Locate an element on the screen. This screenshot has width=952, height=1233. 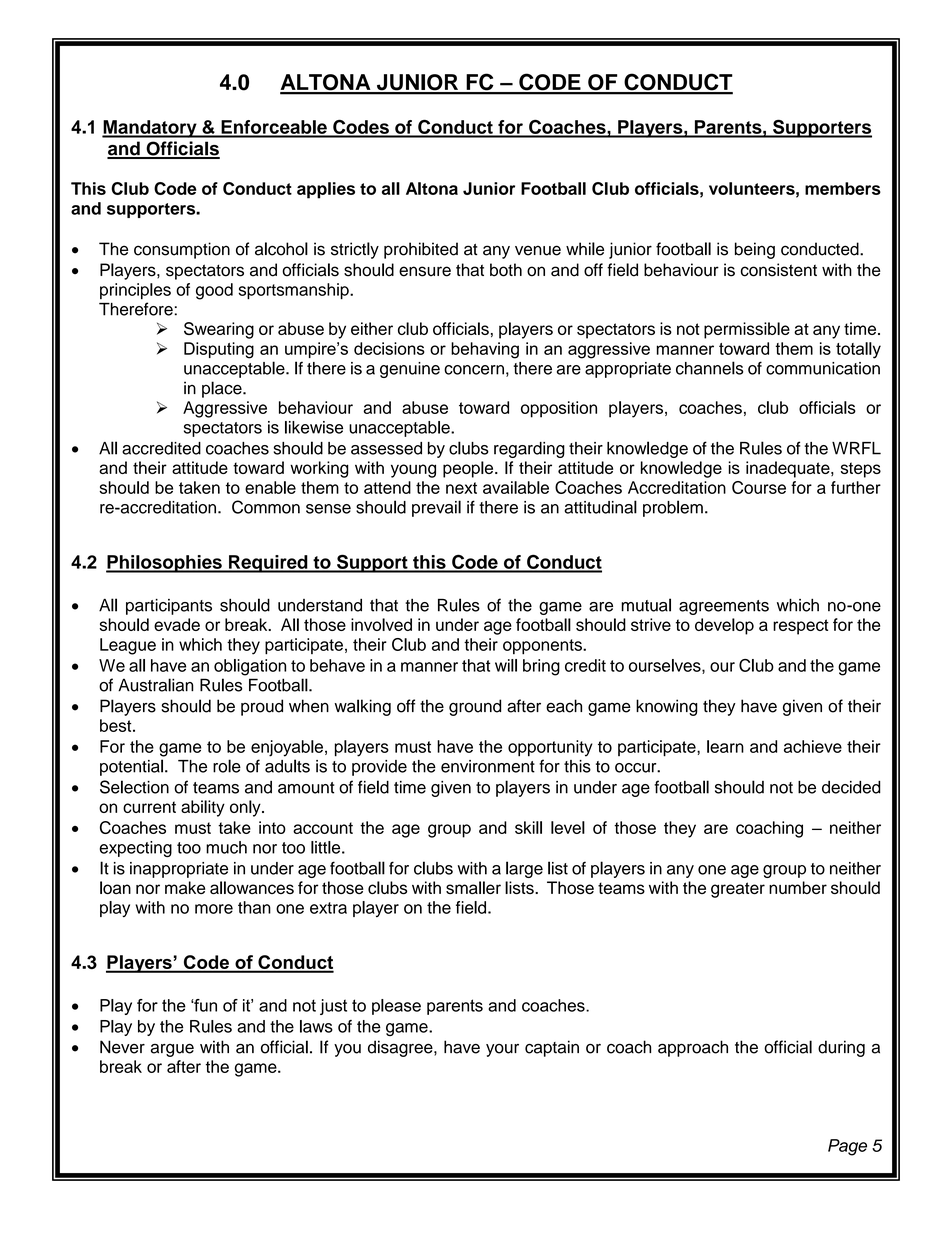
your is located at coordinates (502, 1050).
